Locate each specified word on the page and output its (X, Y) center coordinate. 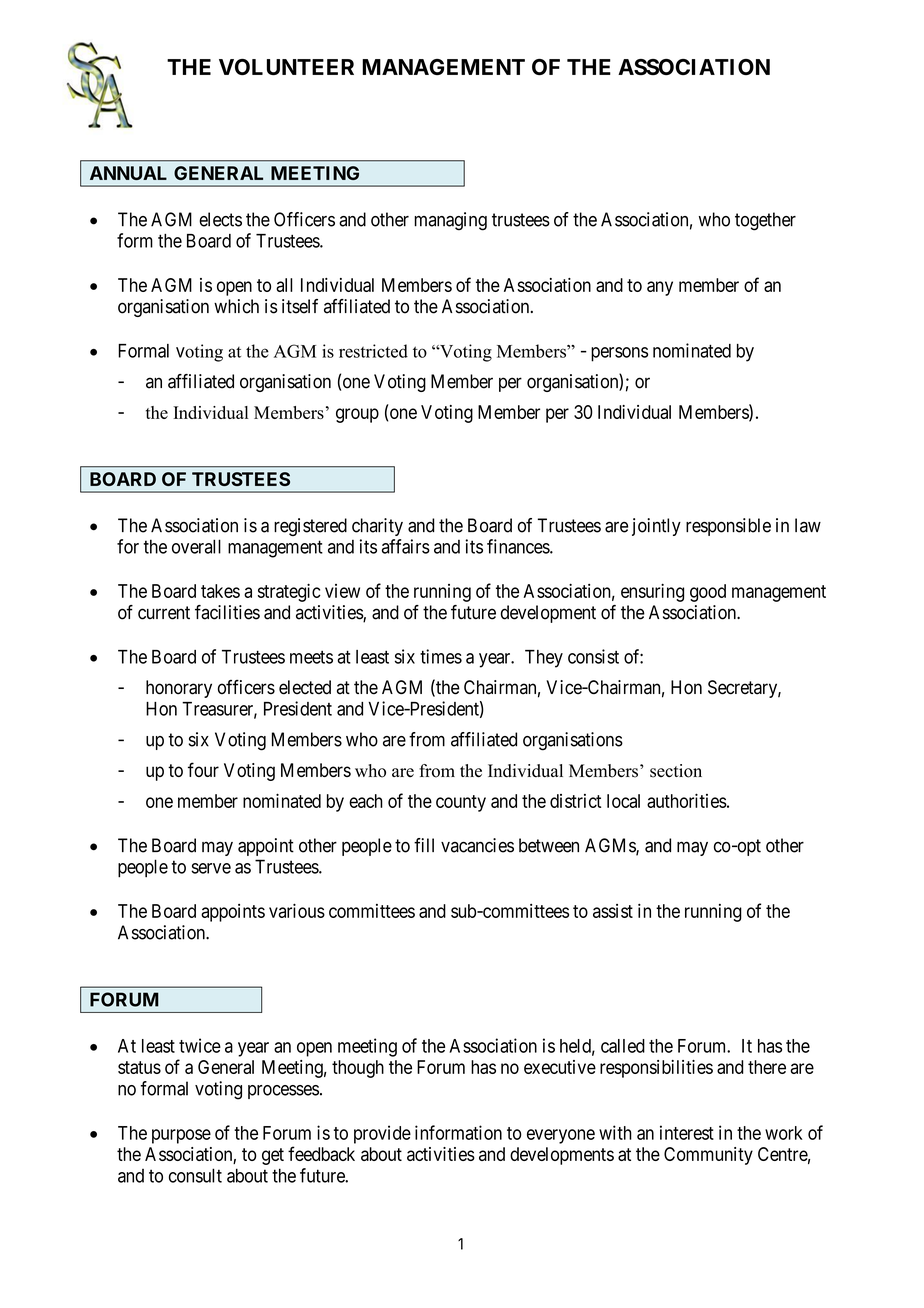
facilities (227, 612)
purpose (181, 1136)
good (708, 593)
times (441, 656)
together (765, 221)
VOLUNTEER (286, 67)
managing (450, 221)
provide (382, 1134)
